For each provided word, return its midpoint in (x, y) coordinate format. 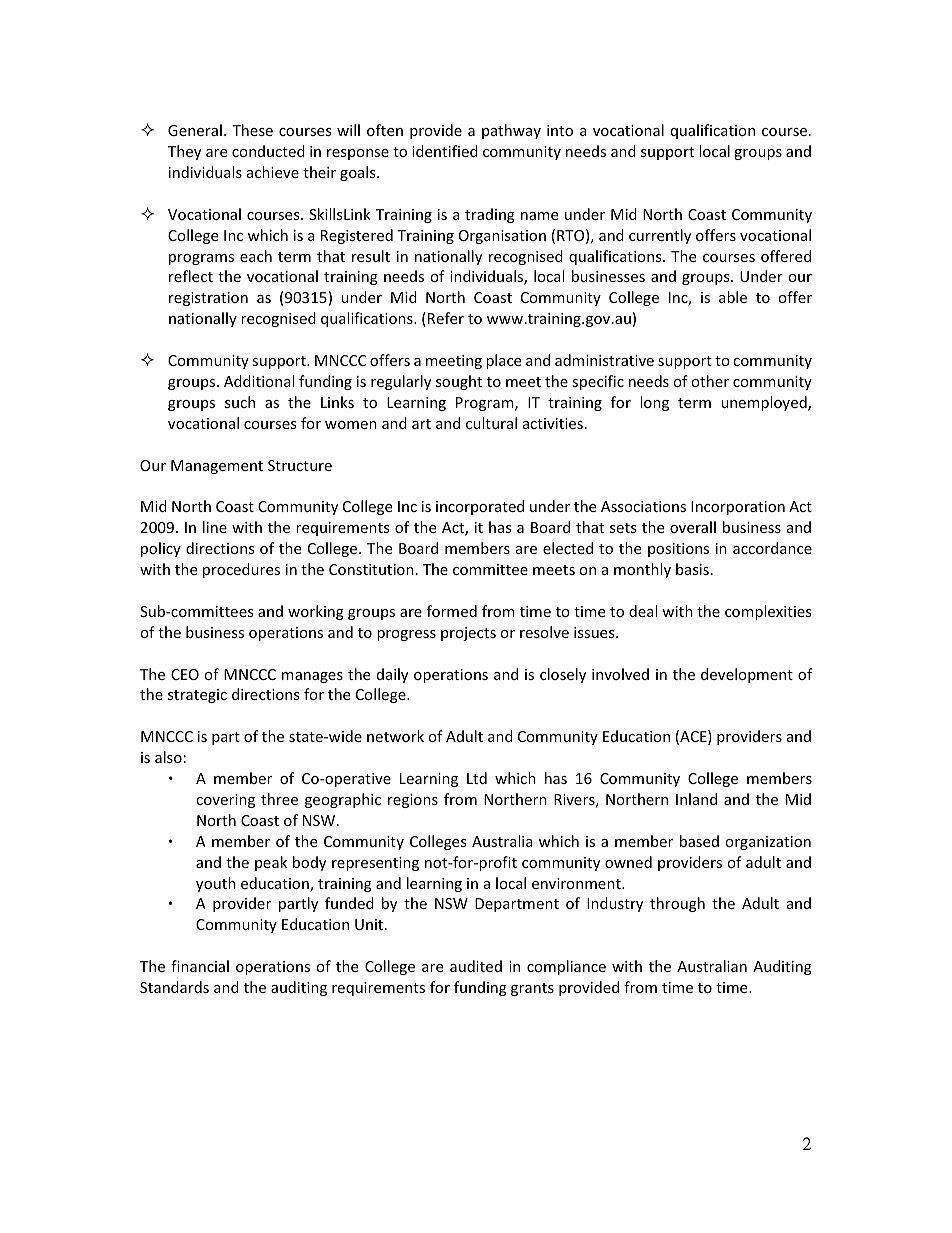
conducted (268, 151)
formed (452, 611)
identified (445, 151)
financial (200, 966)
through (677, 904)
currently (660, 236)
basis (692, 569)
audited (476, 966)
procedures (241, 570)
